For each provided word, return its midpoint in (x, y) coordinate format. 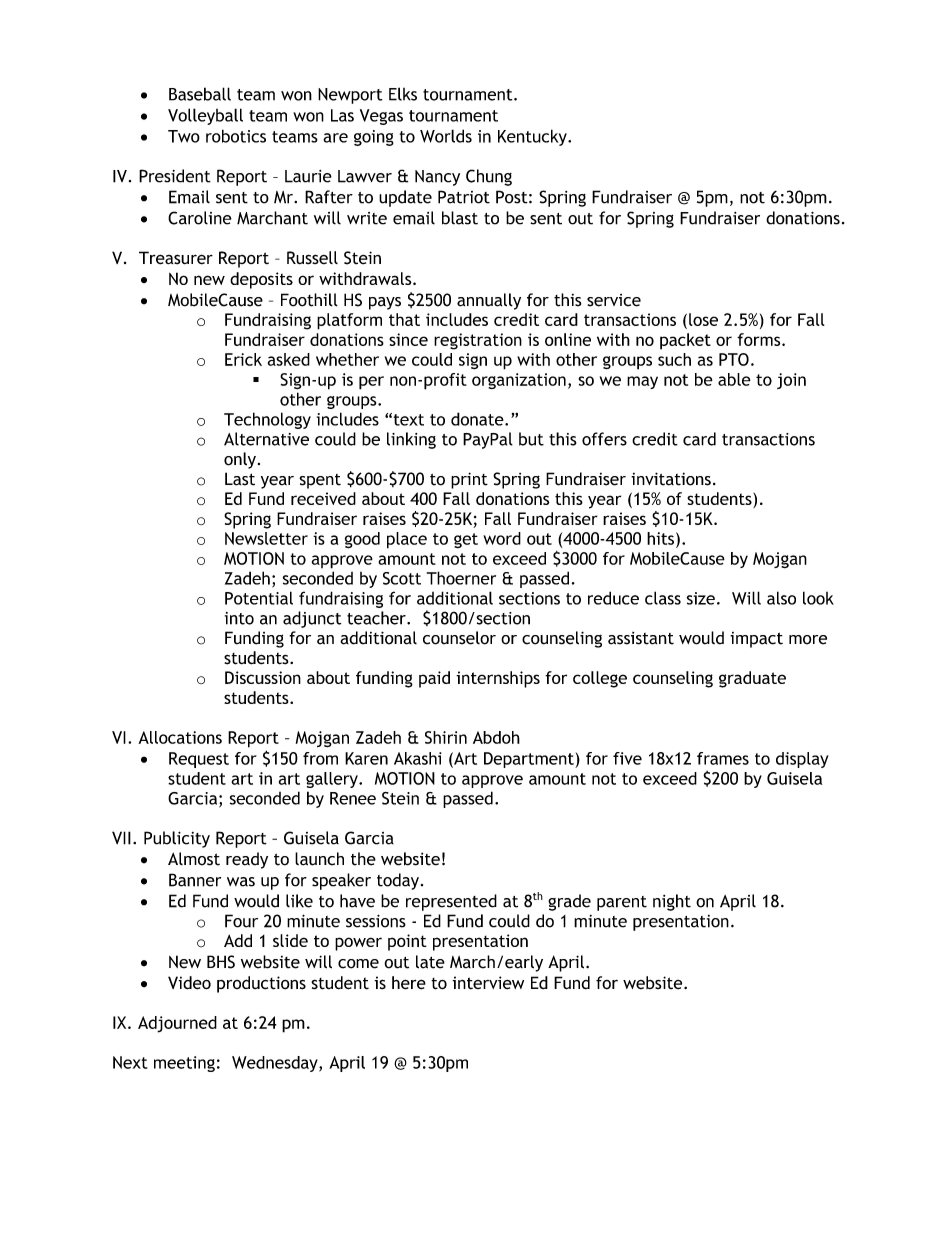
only (240, 460)
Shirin (446, 737)
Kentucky (533, 137)
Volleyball (205, 116)
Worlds (446, 136)
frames (723, 758)
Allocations (180, 737)
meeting (184, 1064)
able (734, 379)
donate (478, 419)
